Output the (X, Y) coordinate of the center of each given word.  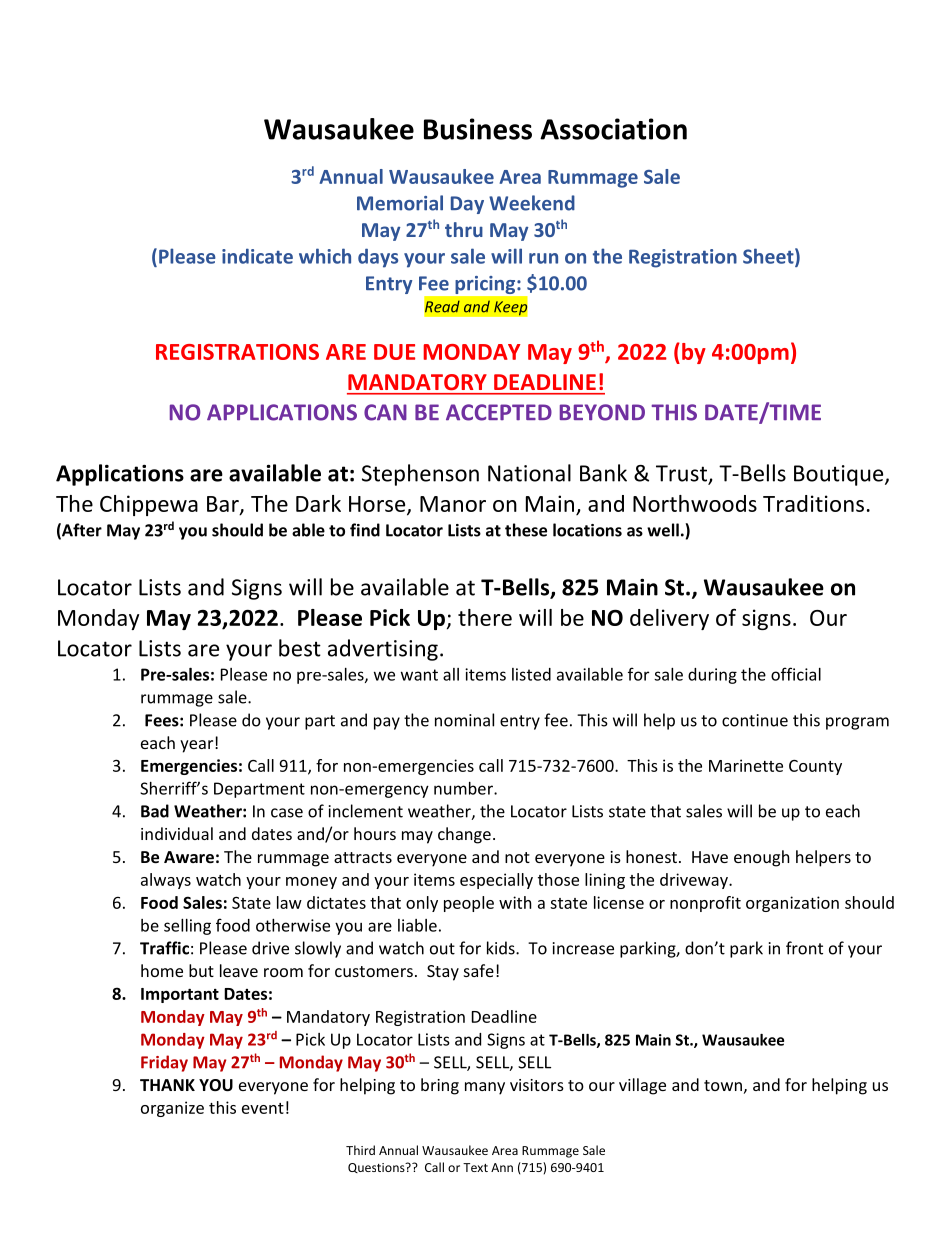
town (723, 1085)
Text (475, 1167)
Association (613, 129)
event (263, 1108)
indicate (257, 256)
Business (478, 129)
